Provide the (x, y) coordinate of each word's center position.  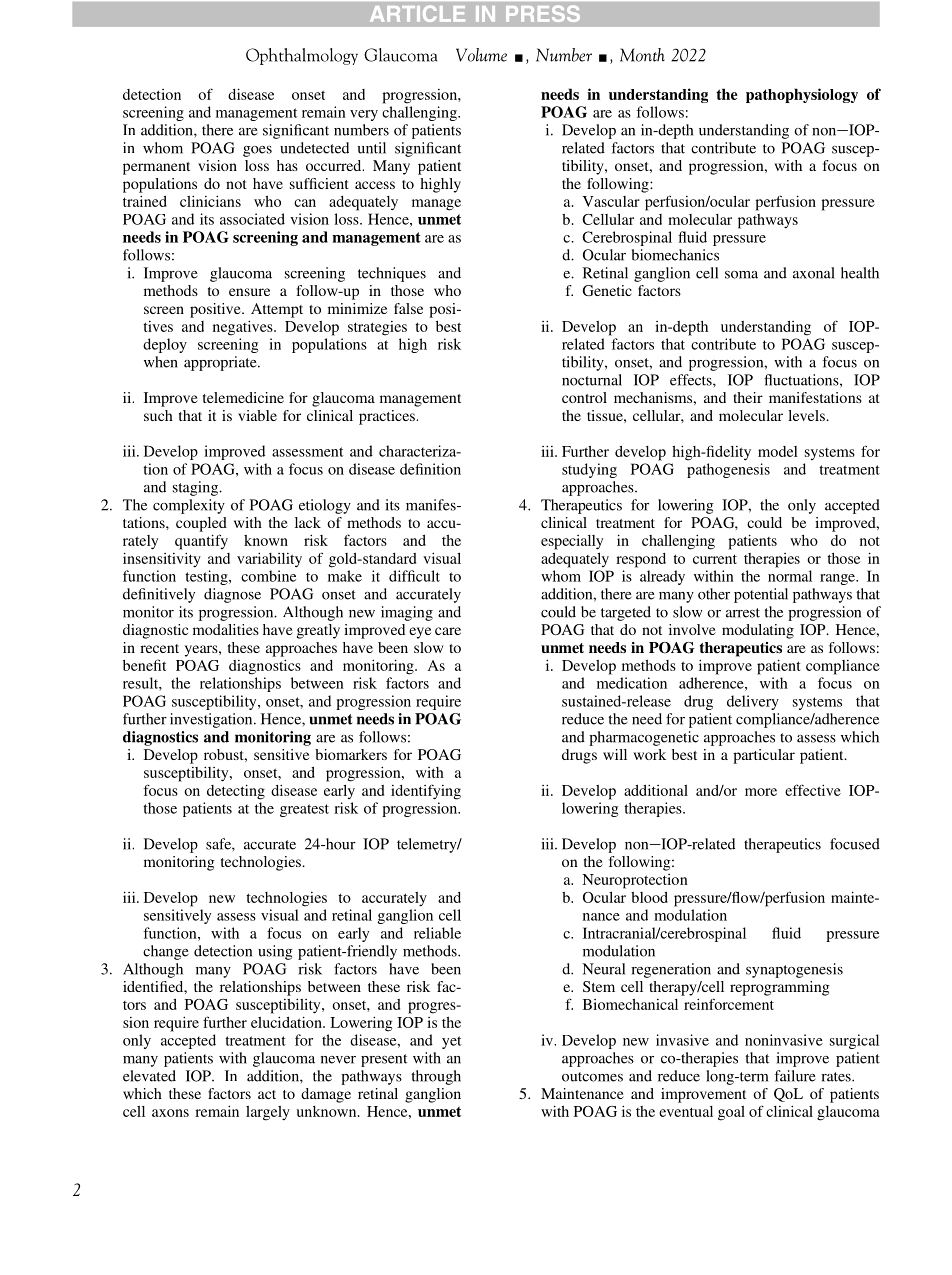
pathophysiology (802, 95)
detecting (236, 792)
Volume (481, 55)
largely (268, 1113)
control (584, 397)
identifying (426, 792)
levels (807, 415)
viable (257, 415)
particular (764, 756)
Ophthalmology (302, 56)
